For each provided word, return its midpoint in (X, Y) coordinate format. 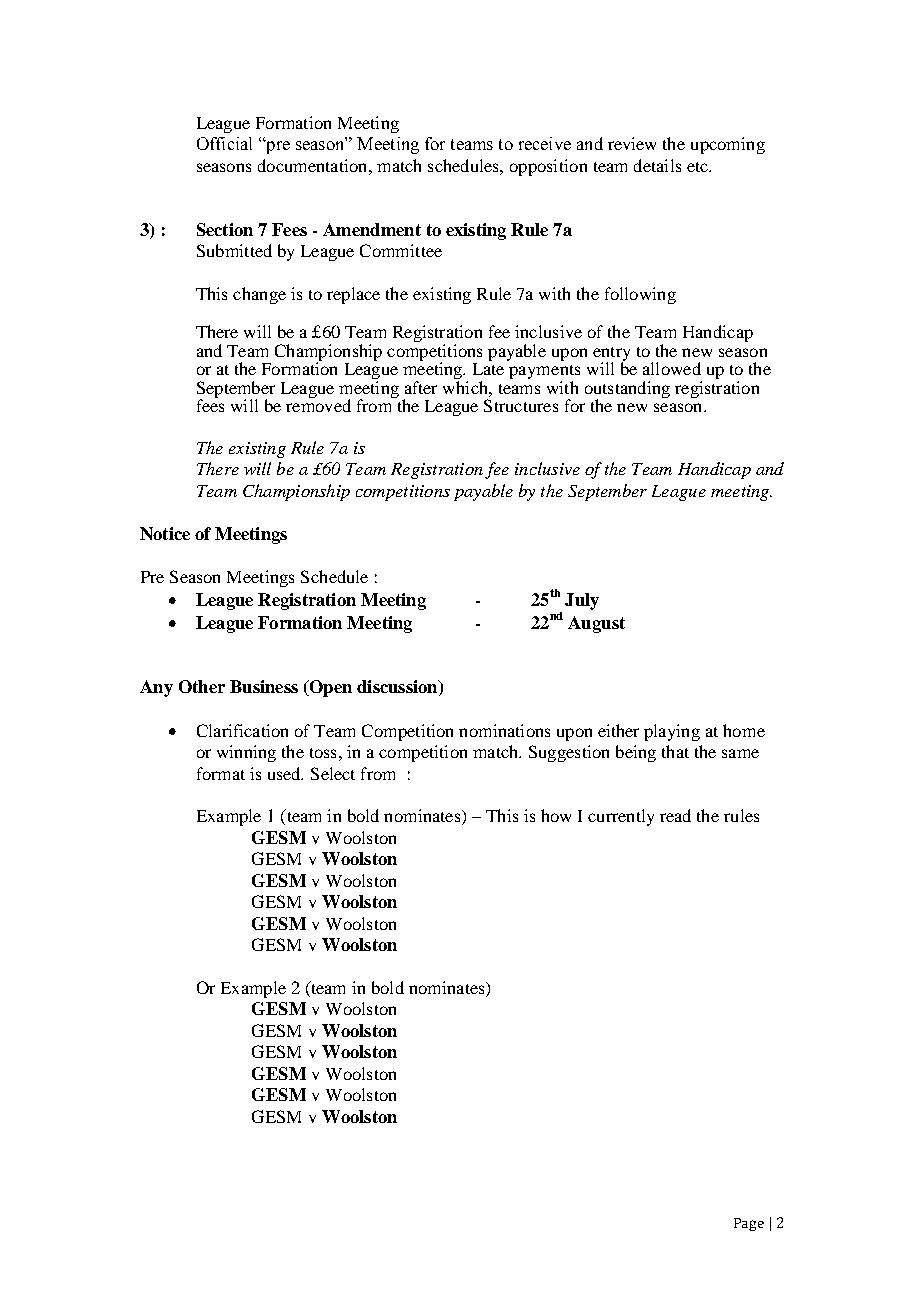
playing (672, 732)
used (285, 773)
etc (698, 167)
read (675, 815)
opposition (548, 167)
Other (202, 686)
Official (224, 143)
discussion (398, 688)
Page (749, 1224)
